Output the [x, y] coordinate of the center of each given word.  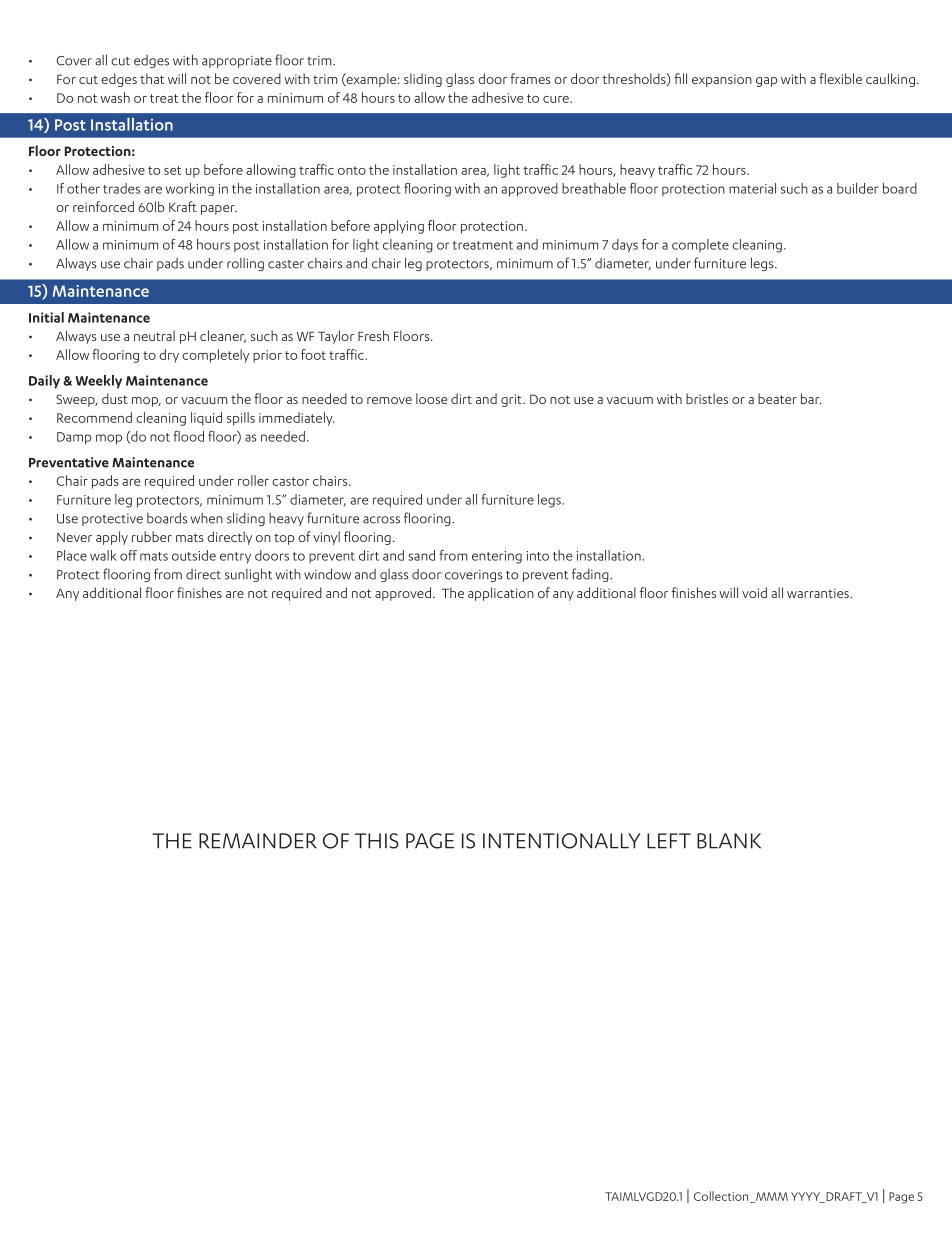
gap [767, 82]
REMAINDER [258, 841]
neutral [154, 335]
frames [530, 78]
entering [497, 557]
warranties [819, 593]
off [128, 555]
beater [777, 398]
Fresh [373, 335]
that [152, 78]
